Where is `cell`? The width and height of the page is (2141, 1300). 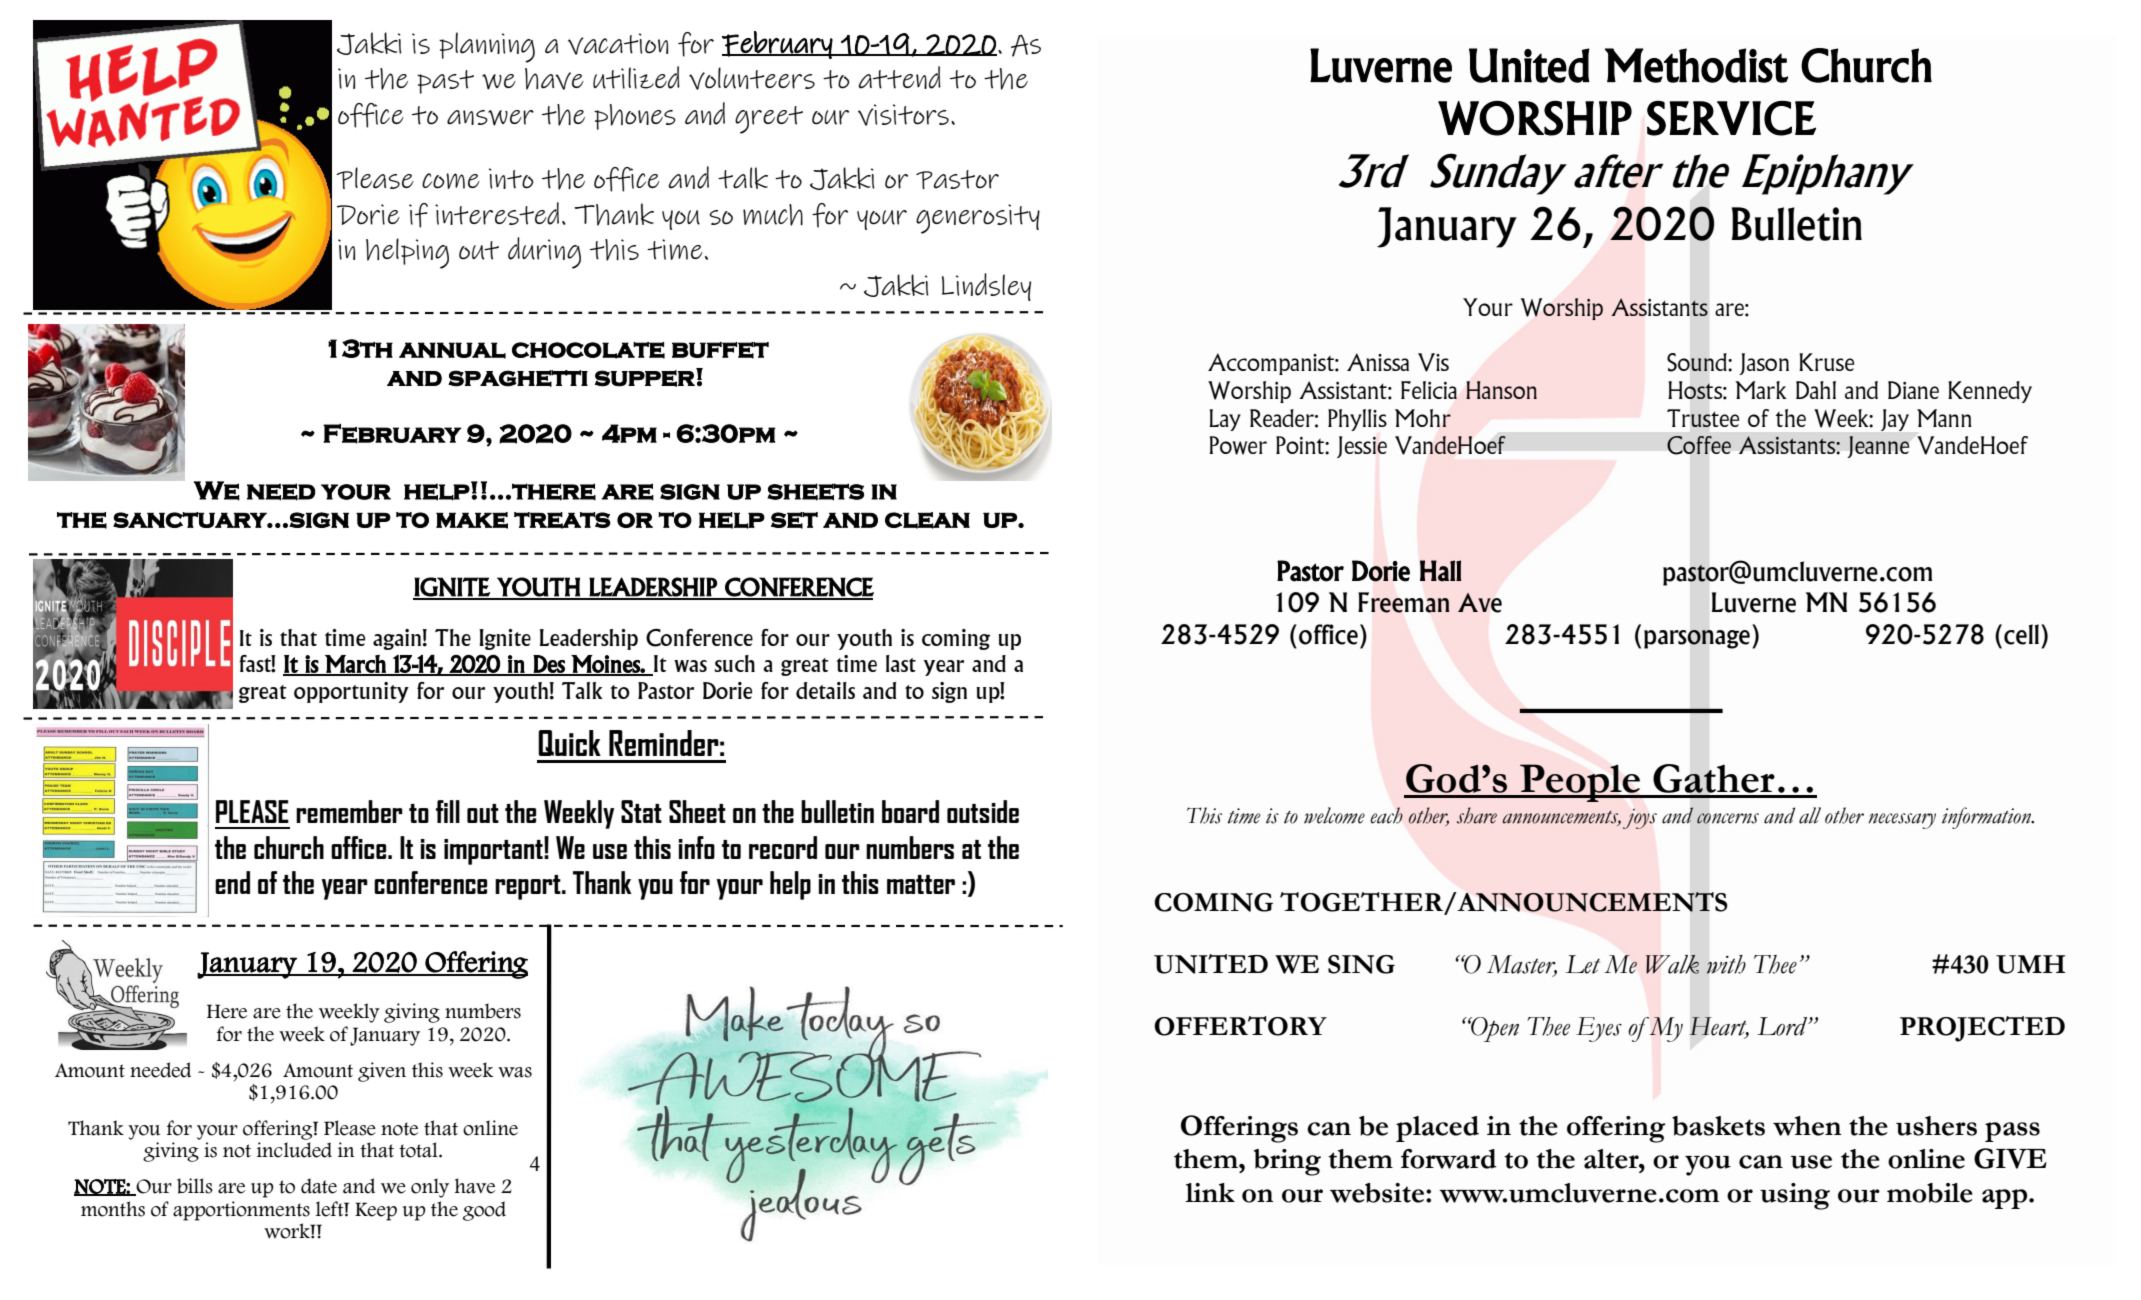
cell is located at coordinates (2021, 634).
